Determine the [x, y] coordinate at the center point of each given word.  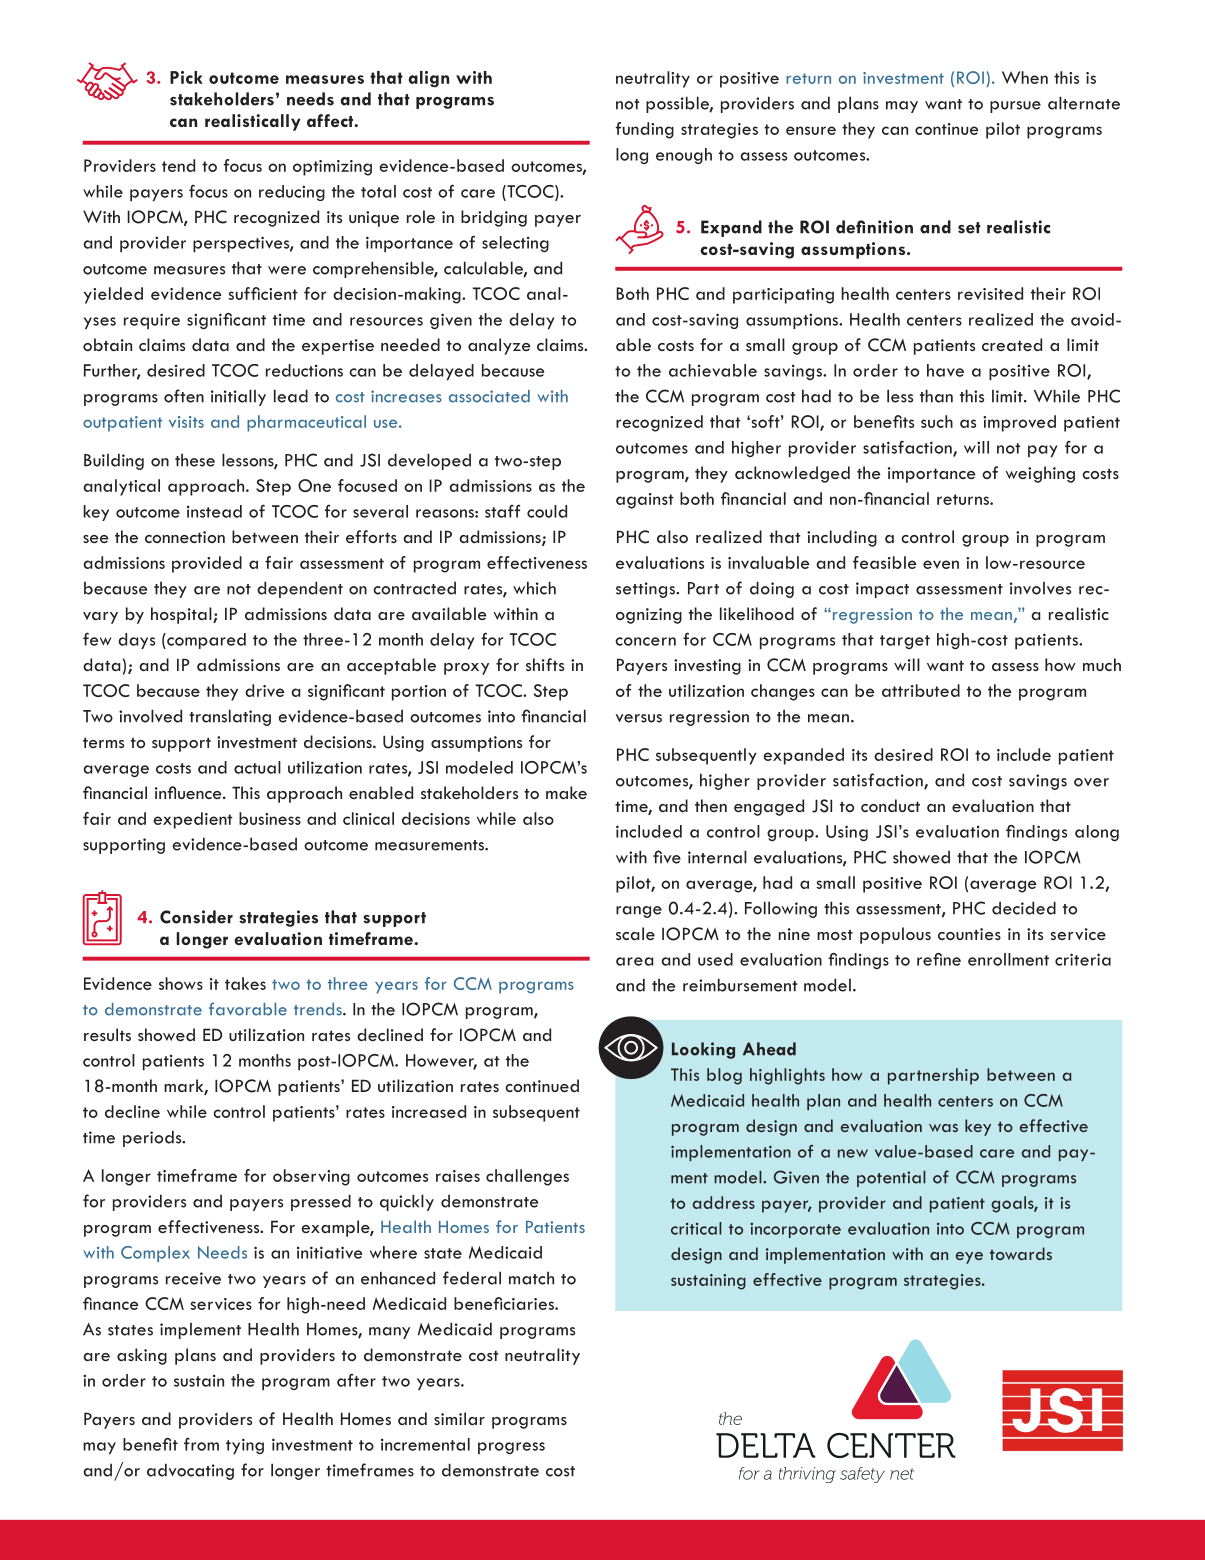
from [201, 1444]
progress [511, 1448]
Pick [186, 77]
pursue [1015, 107]
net [902, 1474]
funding [645, 130]
